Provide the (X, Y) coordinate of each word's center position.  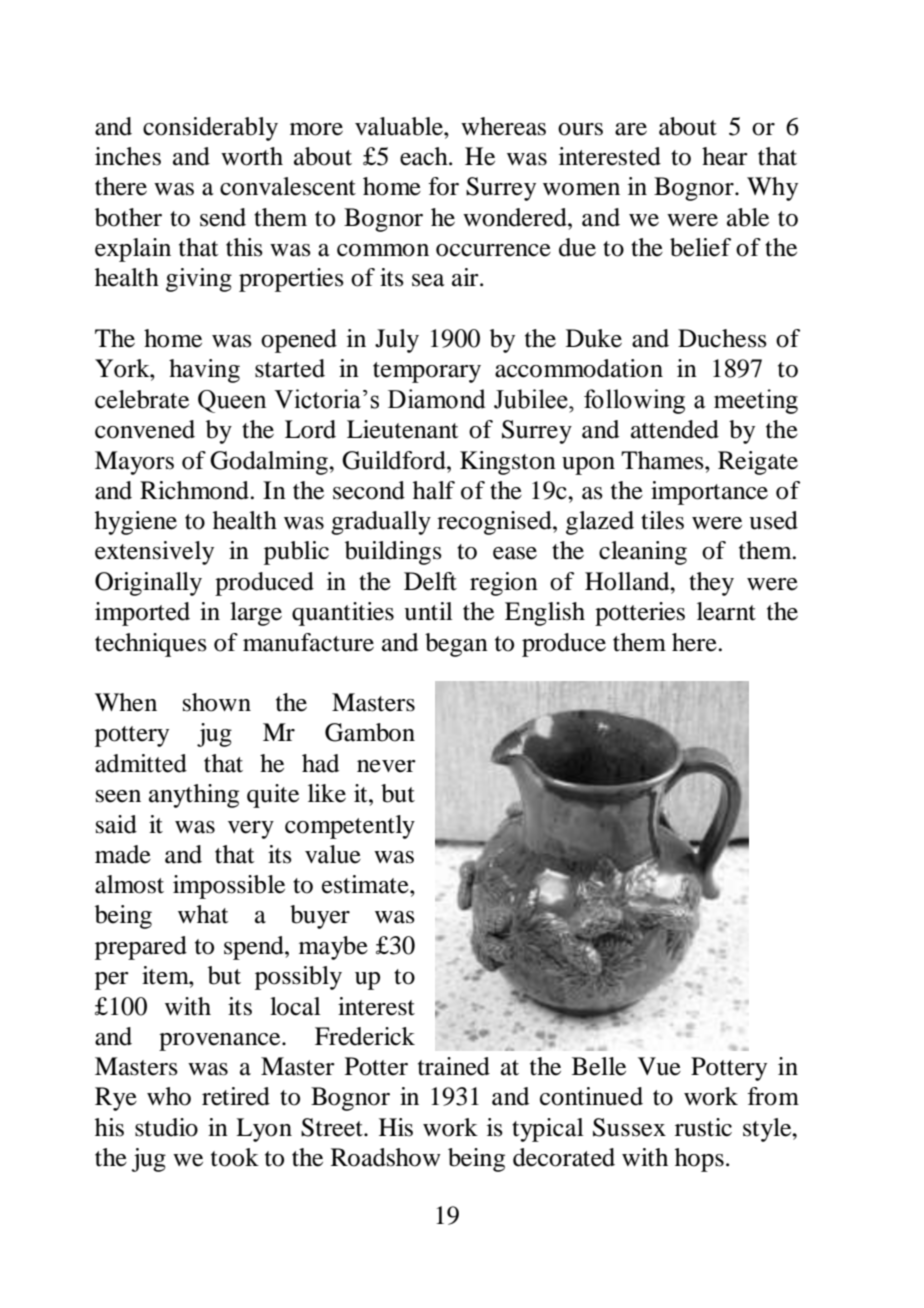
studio (166, 1127)
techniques (151, 645)
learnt (726, 611)
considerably (210, 129)
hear (725, 156)
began (456, 645)
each (425, 156)
